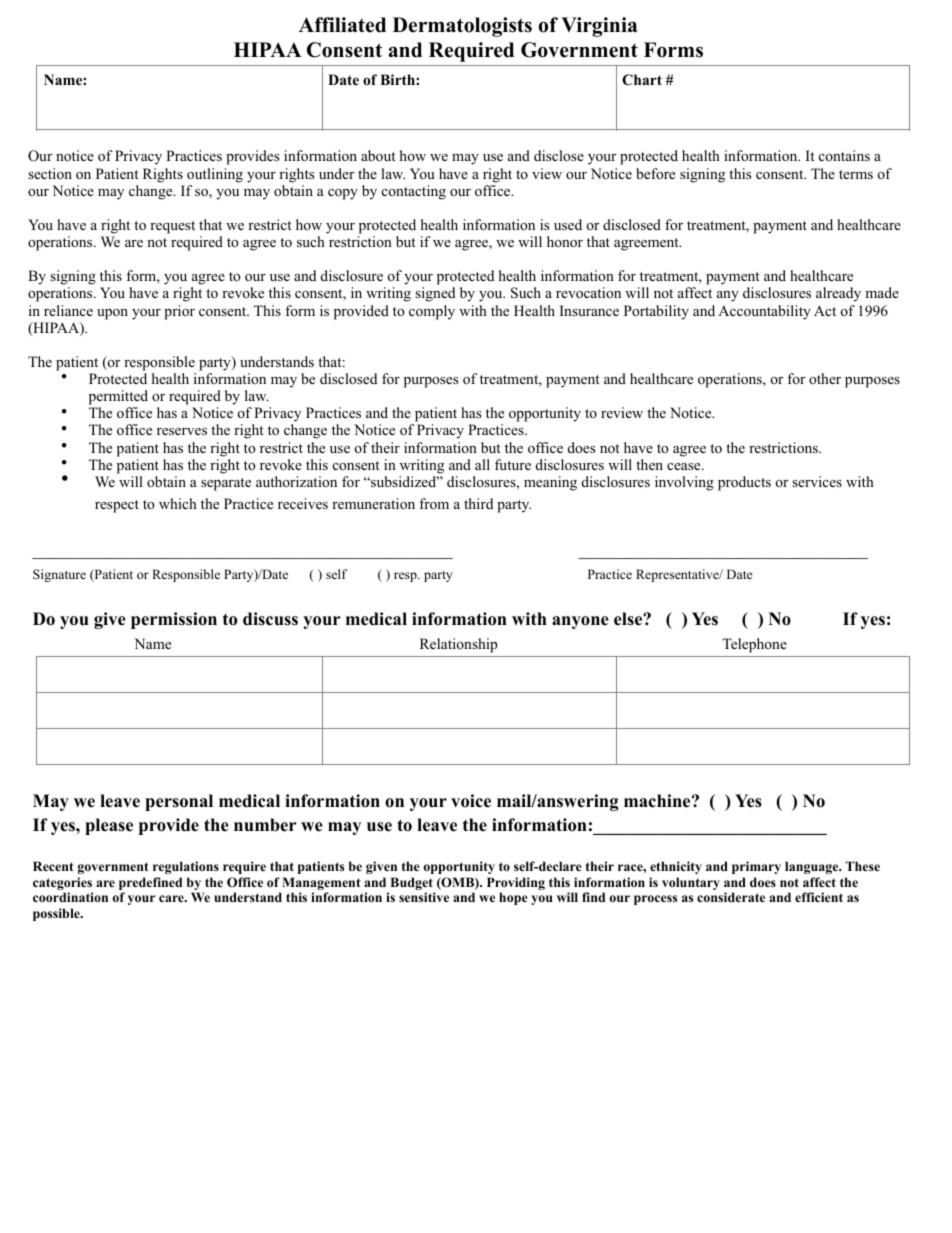 Image resolution: width=952 pixels, height=1233 pixels. What do you see at coordinates (342, 25) in the screenshot?
I see `Affiliated` at bounding box center [342, 25].
